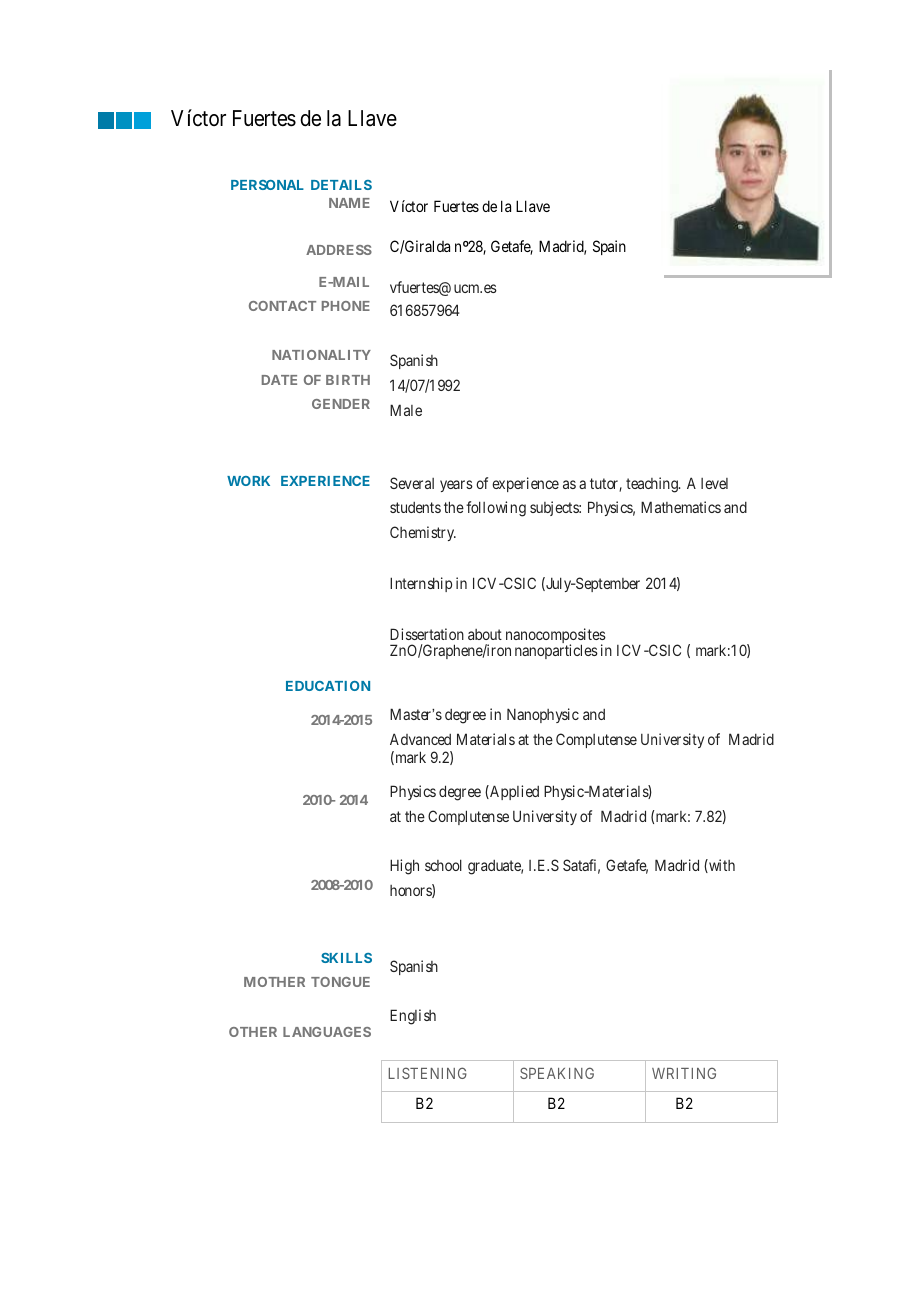 The image size is (924, 1310). What do you see at coordinates (653, 485) in the image?
I see `teaching` at bounding box center [653, 485].
